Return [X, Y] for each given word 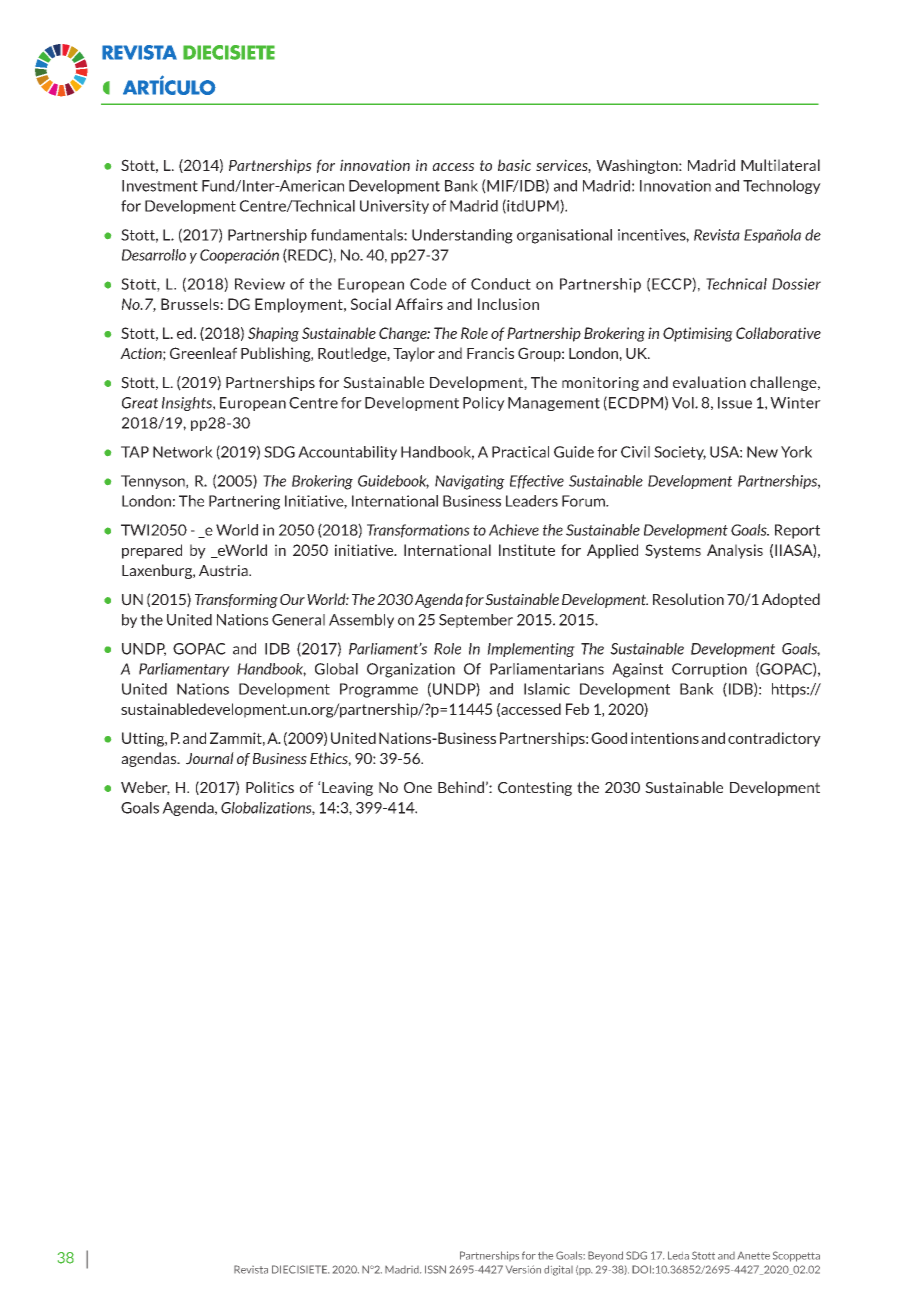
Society [680, 453]
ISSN [435, 1269]
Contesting [535, 789]
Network [183, 452]
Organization [411, 670]
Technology [782, 187]
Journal [210, 758]
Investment [160, 186]
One [418, 787]
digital [558, 1270]
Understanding [462, 236]
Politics [270, 787]
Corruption [709, 670]
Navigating [470, 482]
